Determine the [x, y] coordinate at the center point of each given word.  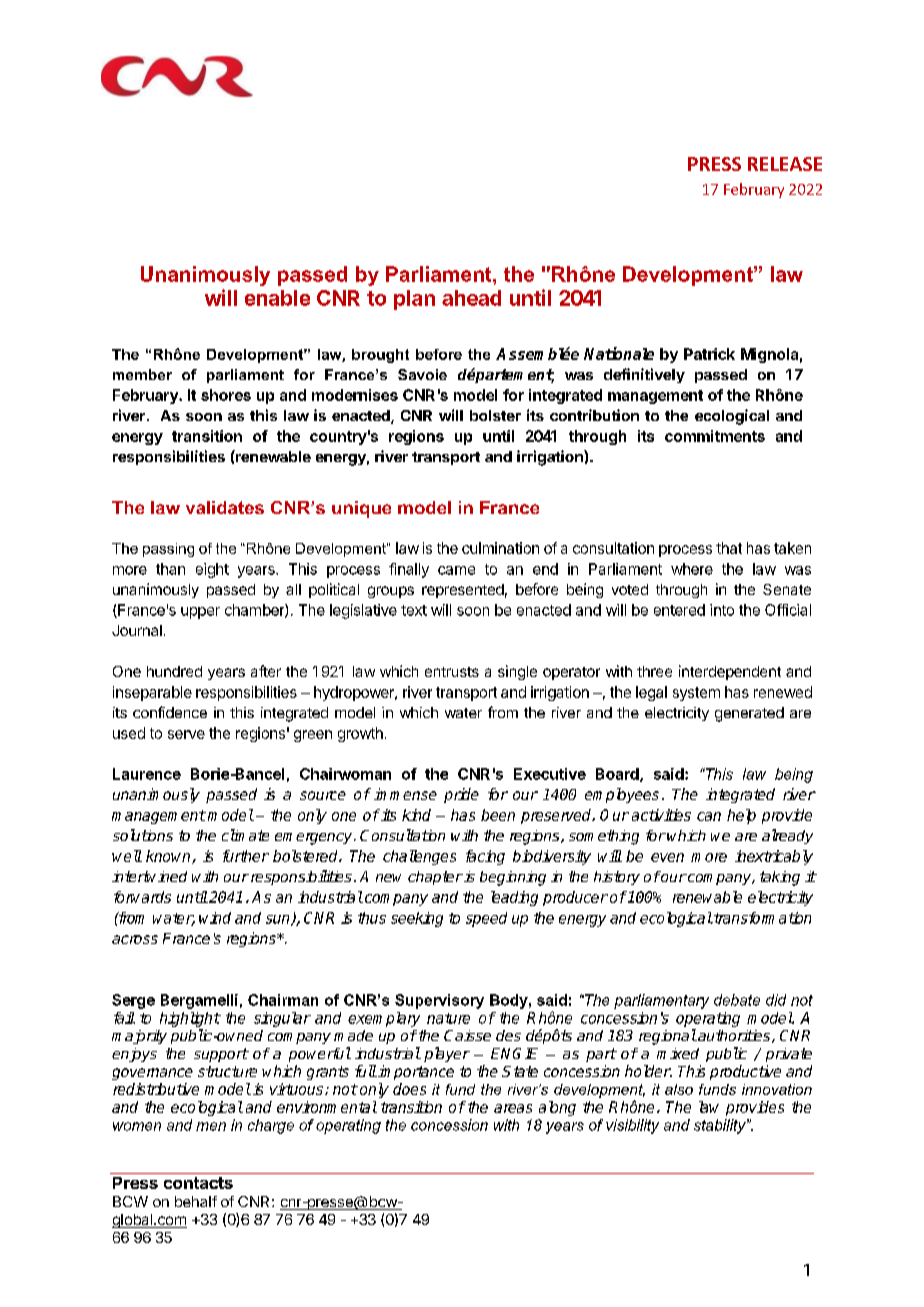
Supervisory [439, 1001]
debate [737, 1000]
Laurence [147, 774]
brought [380, 356]
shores [226, 395]
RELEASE [785, 164]
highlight [190, 1019]
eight [212, 570]
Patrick [709, 354]
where [692, 569]
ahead [471, 298]
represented [463, 591]
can [709, 816]
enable [277, 298]
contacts [198, 1183]
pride [461, 795]
